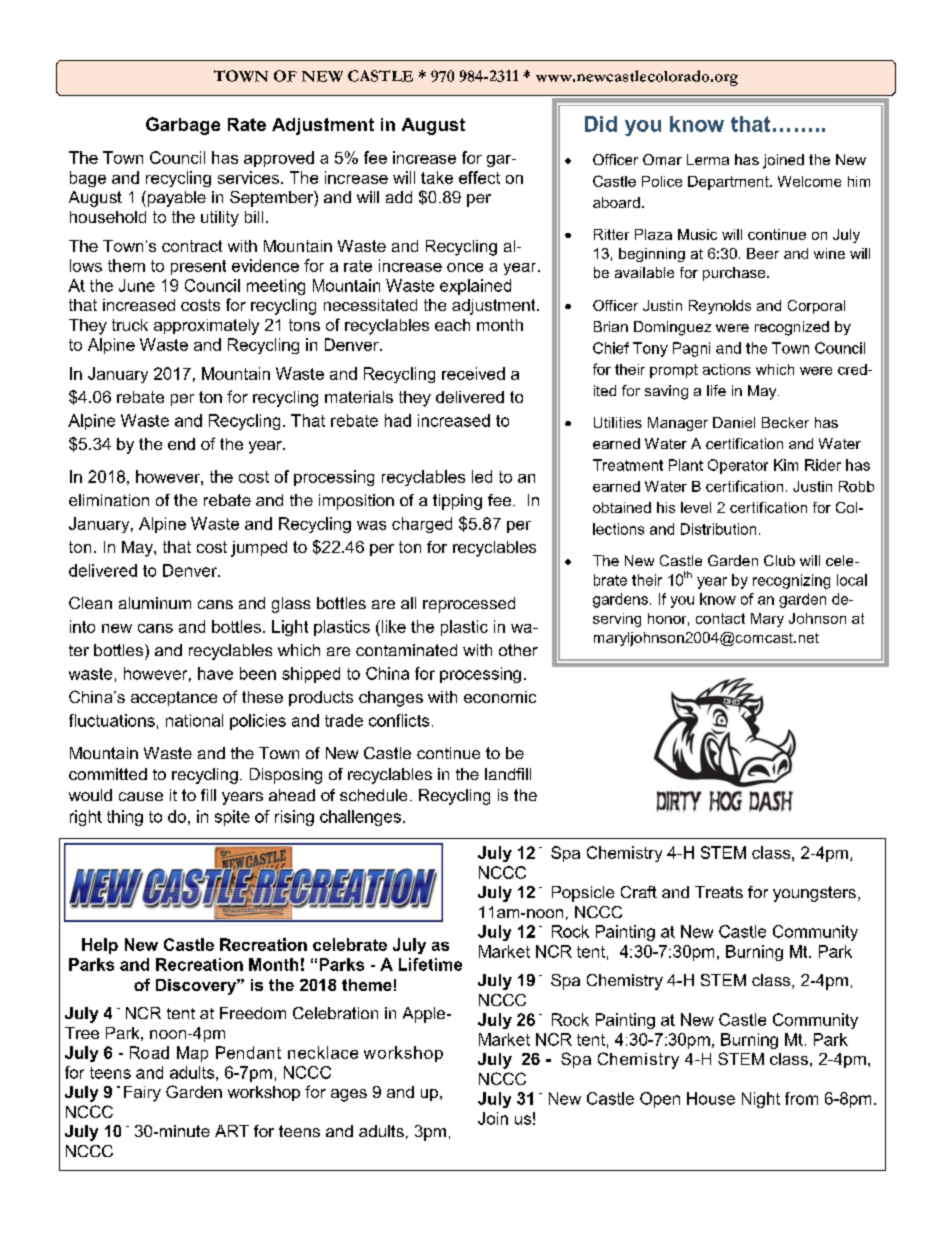  I want to click on other, so click(518, 650).
